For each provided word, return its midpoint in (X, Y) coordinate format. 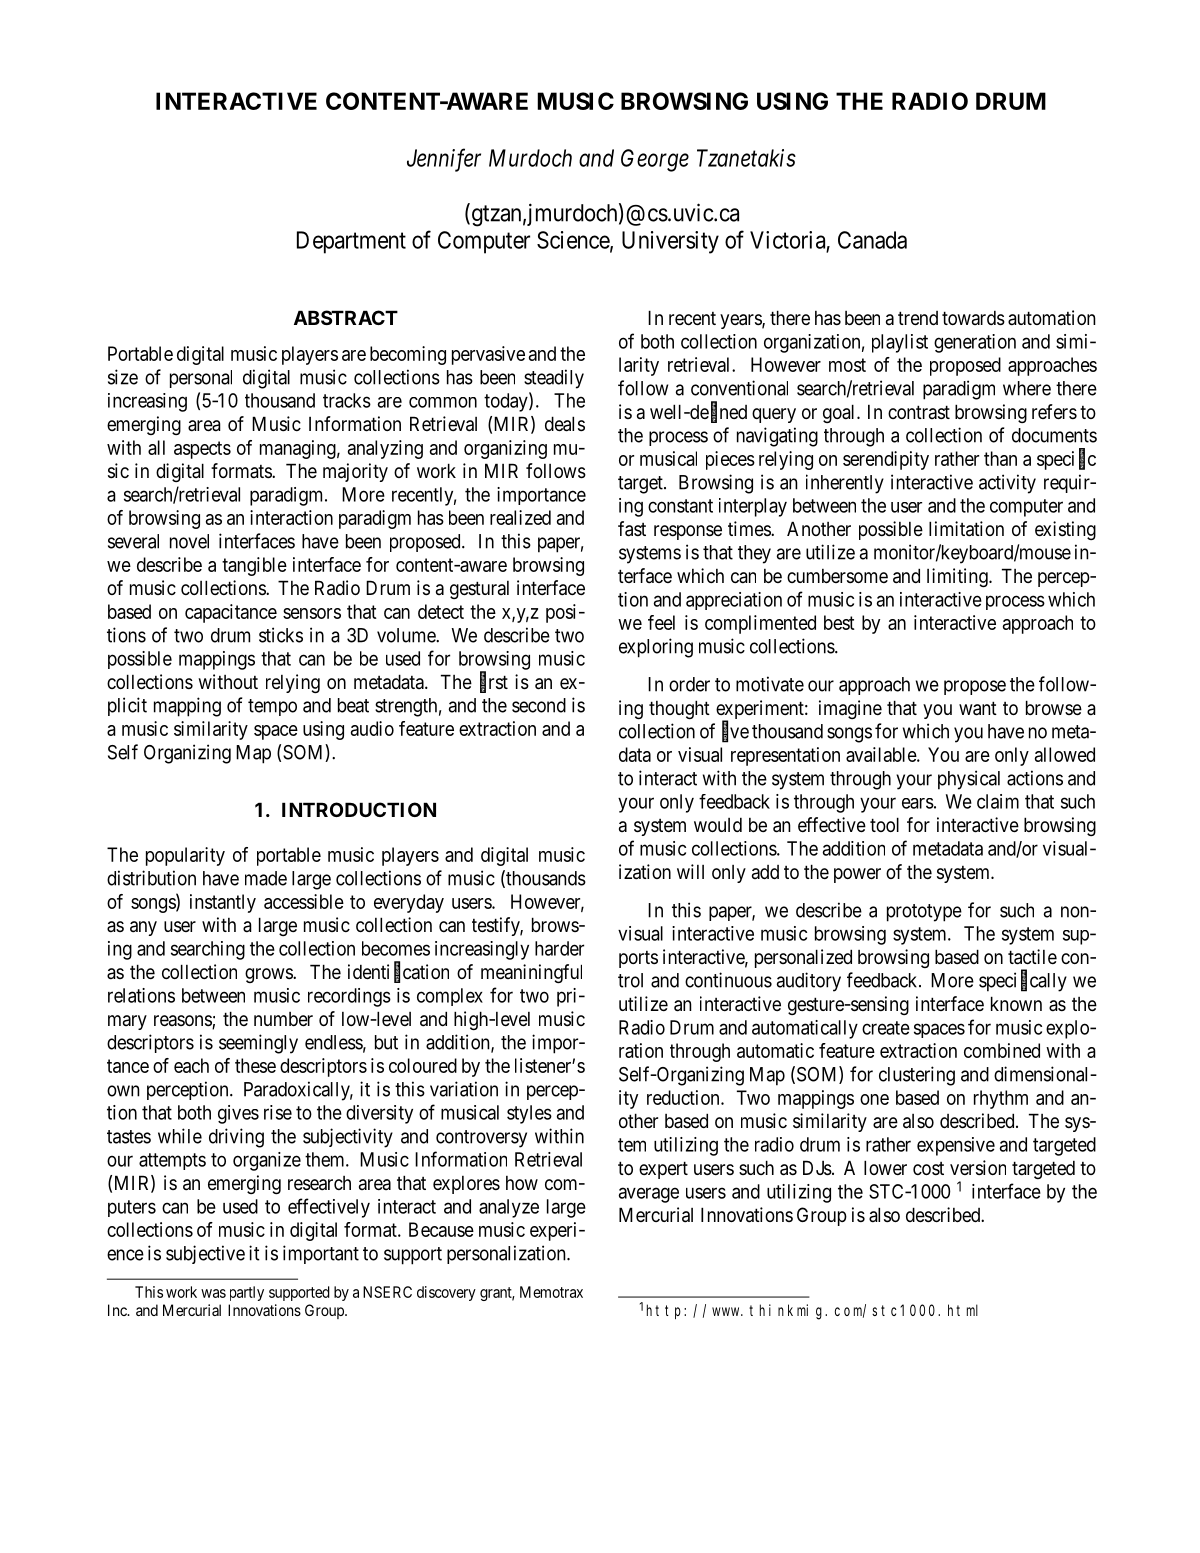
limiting (958, 577)
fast (632, 529)
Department (351, 242)
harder (559, 948)
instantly (223, 903)
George (655, 160)
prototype (924, 913)
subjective (205, 1254)
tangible (254, 566)
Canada (872, 240)
